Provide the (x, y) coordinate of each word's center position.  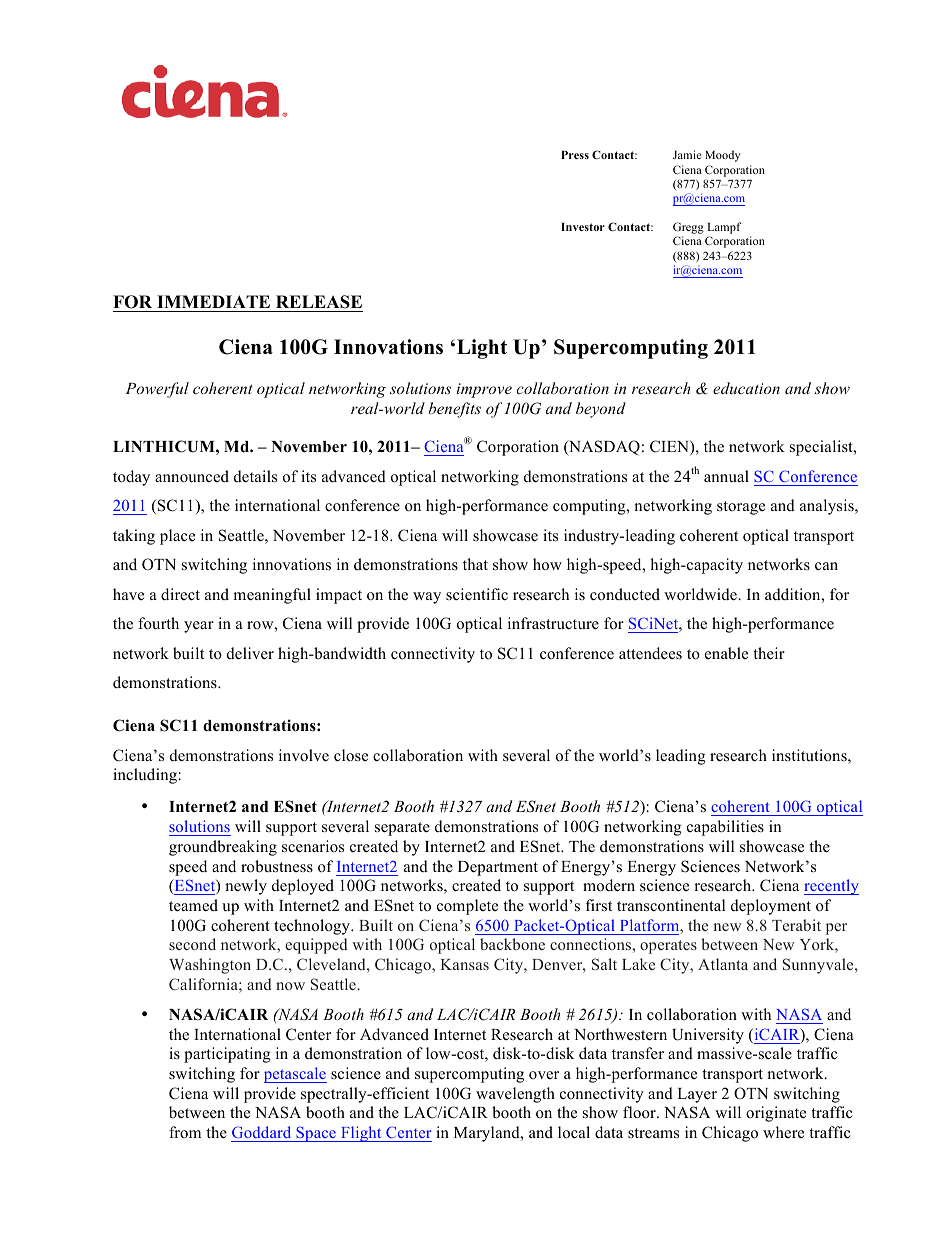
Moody (723, 156)
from (185, 1132)
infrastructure (553, 623)
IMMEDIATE (213, 301)
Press (575, 155)
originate (776, 1114)
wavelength (515, 1095)
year (199, 627)
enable (726, 653)
